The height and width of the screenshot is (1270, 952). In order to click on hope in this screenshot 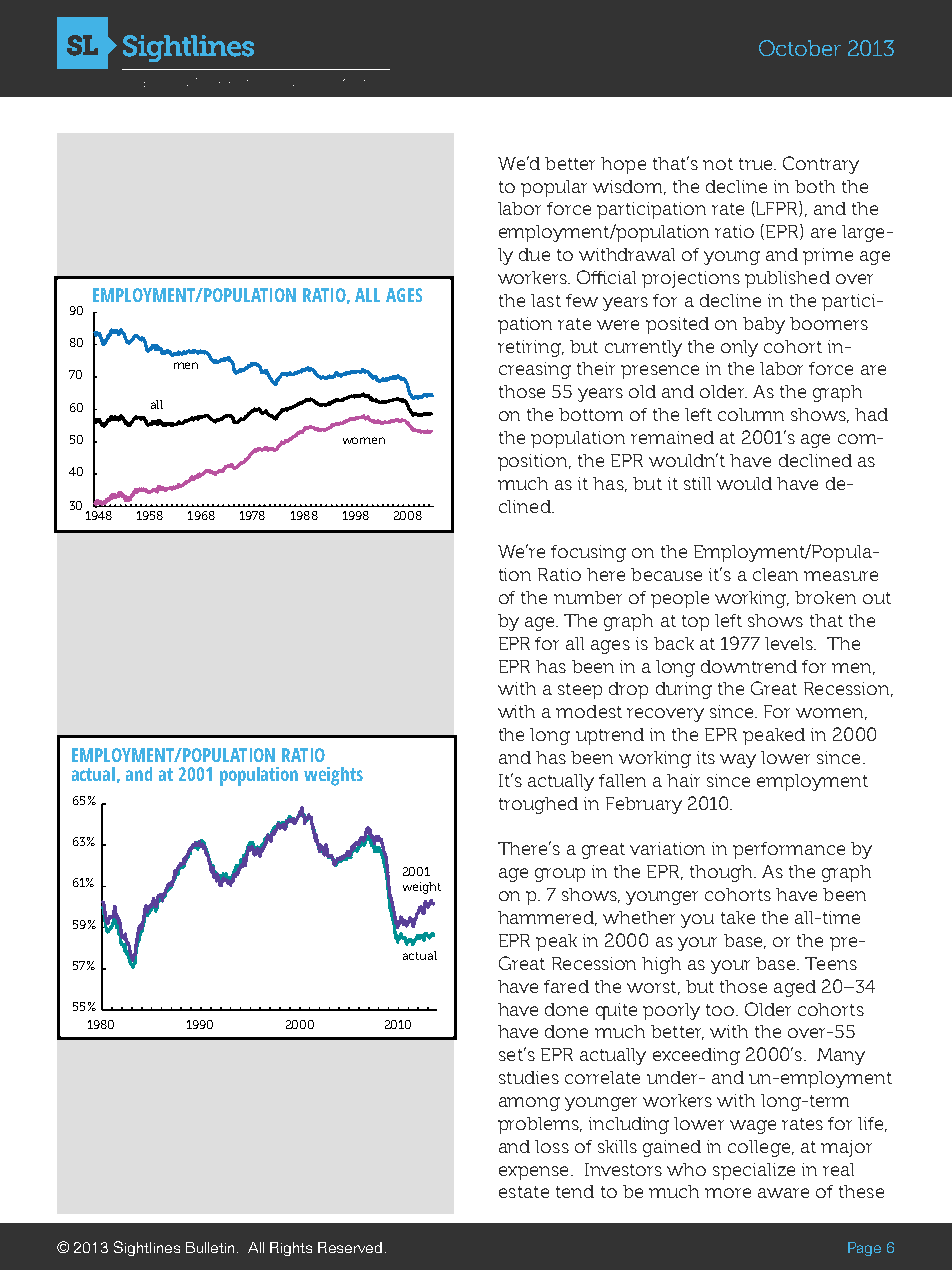, I will do `click(623, 165)`.
